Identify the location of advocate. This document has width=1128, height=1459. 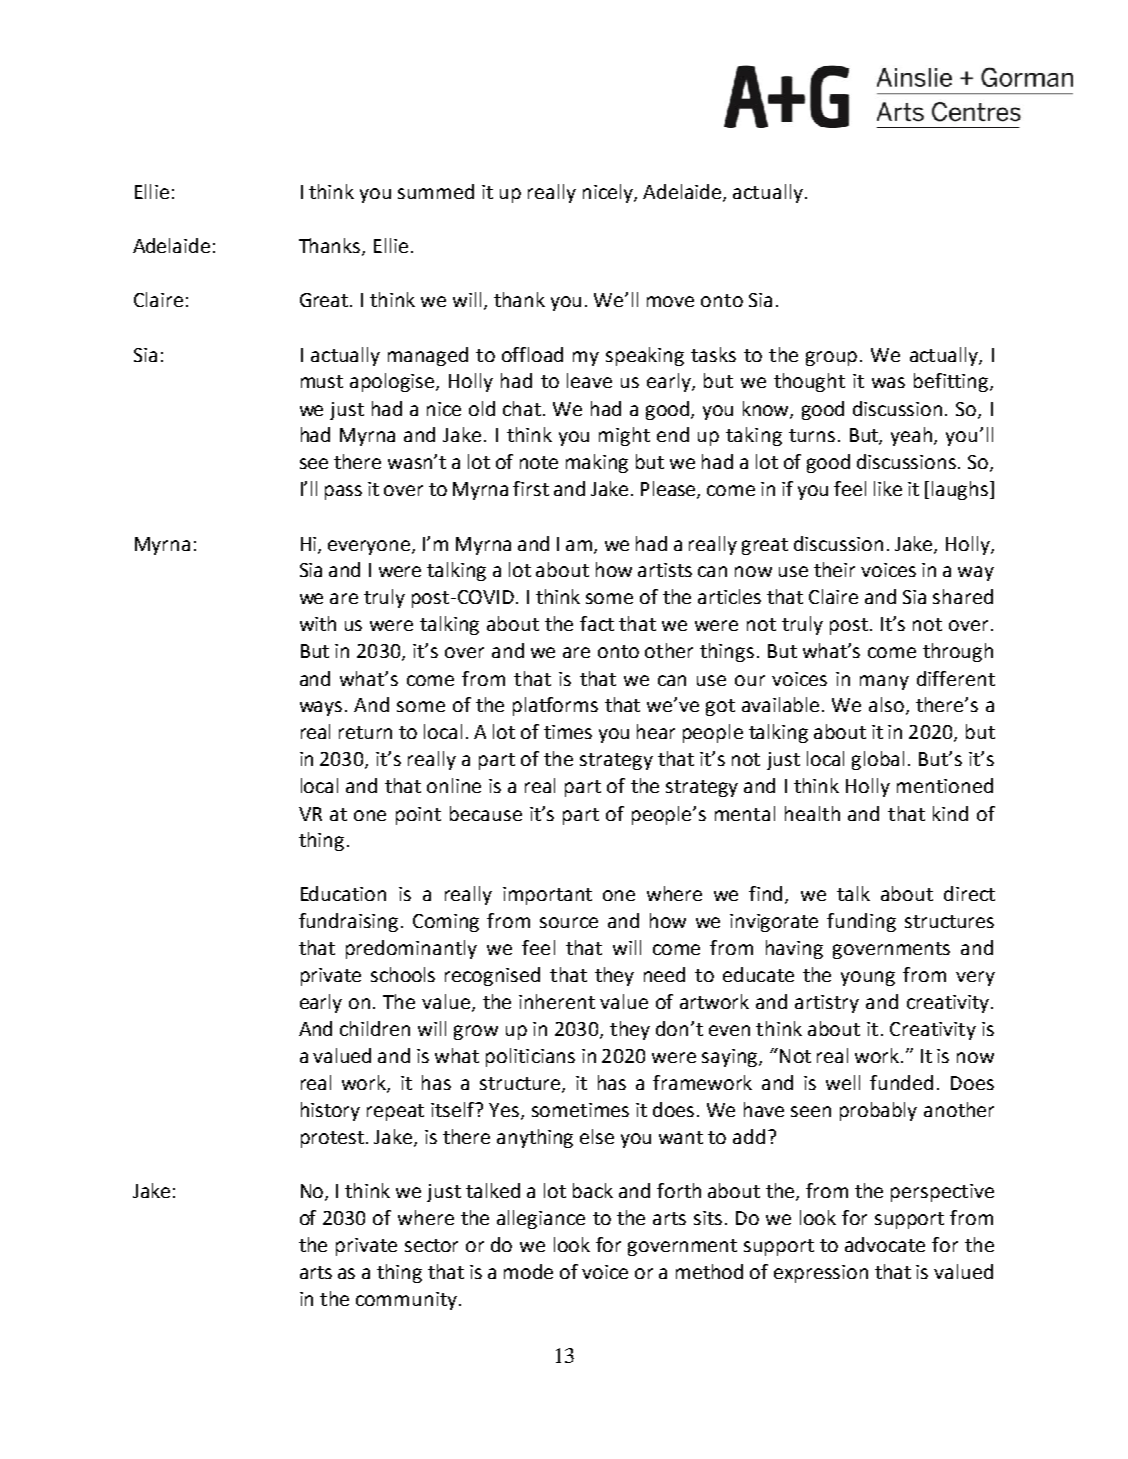
(885, 1244).
